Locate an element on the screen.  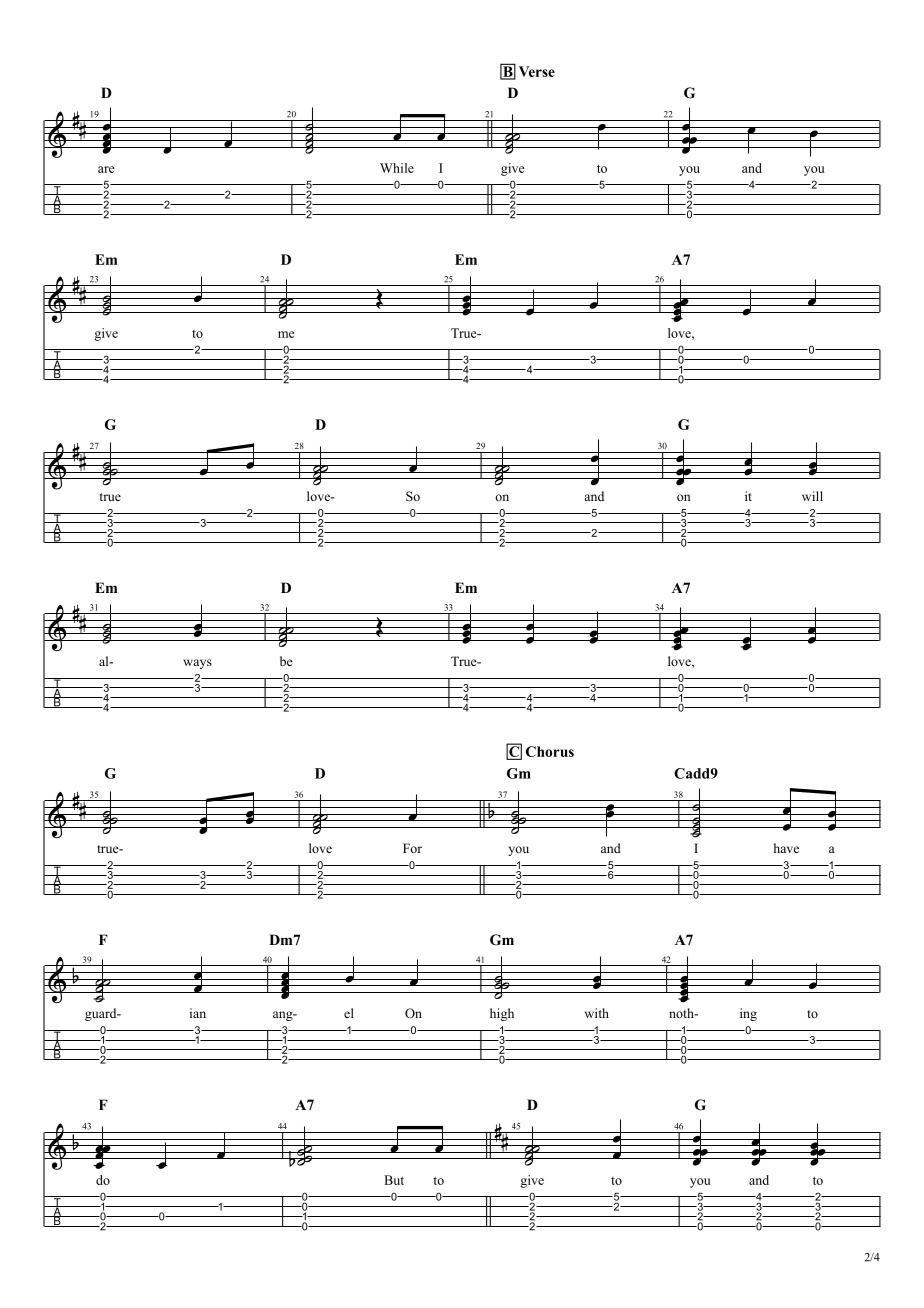
But is located at coordinates (394, 1180).
